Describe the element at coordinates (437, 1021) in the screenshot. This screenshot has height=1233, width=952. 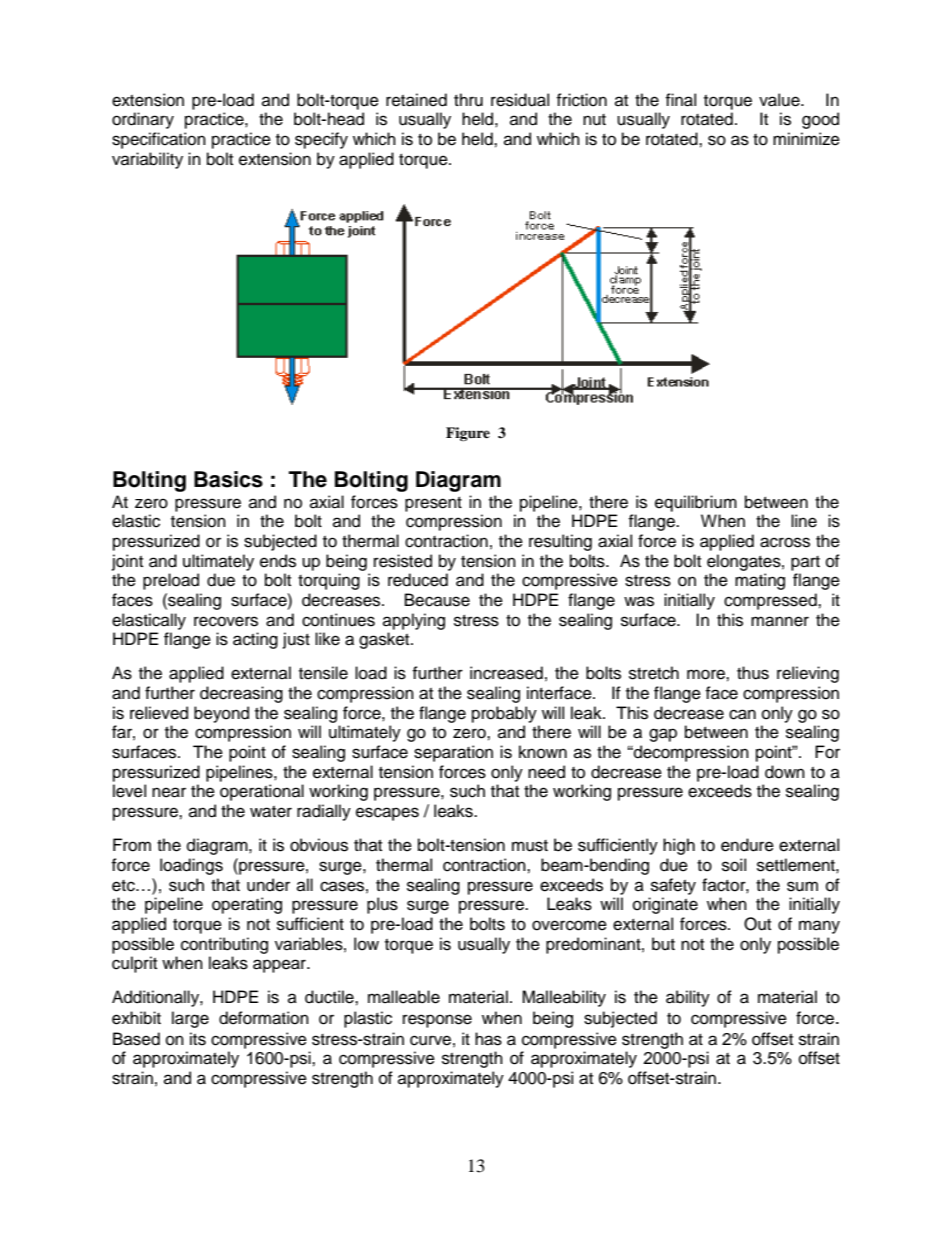
I see `response` at that location.
